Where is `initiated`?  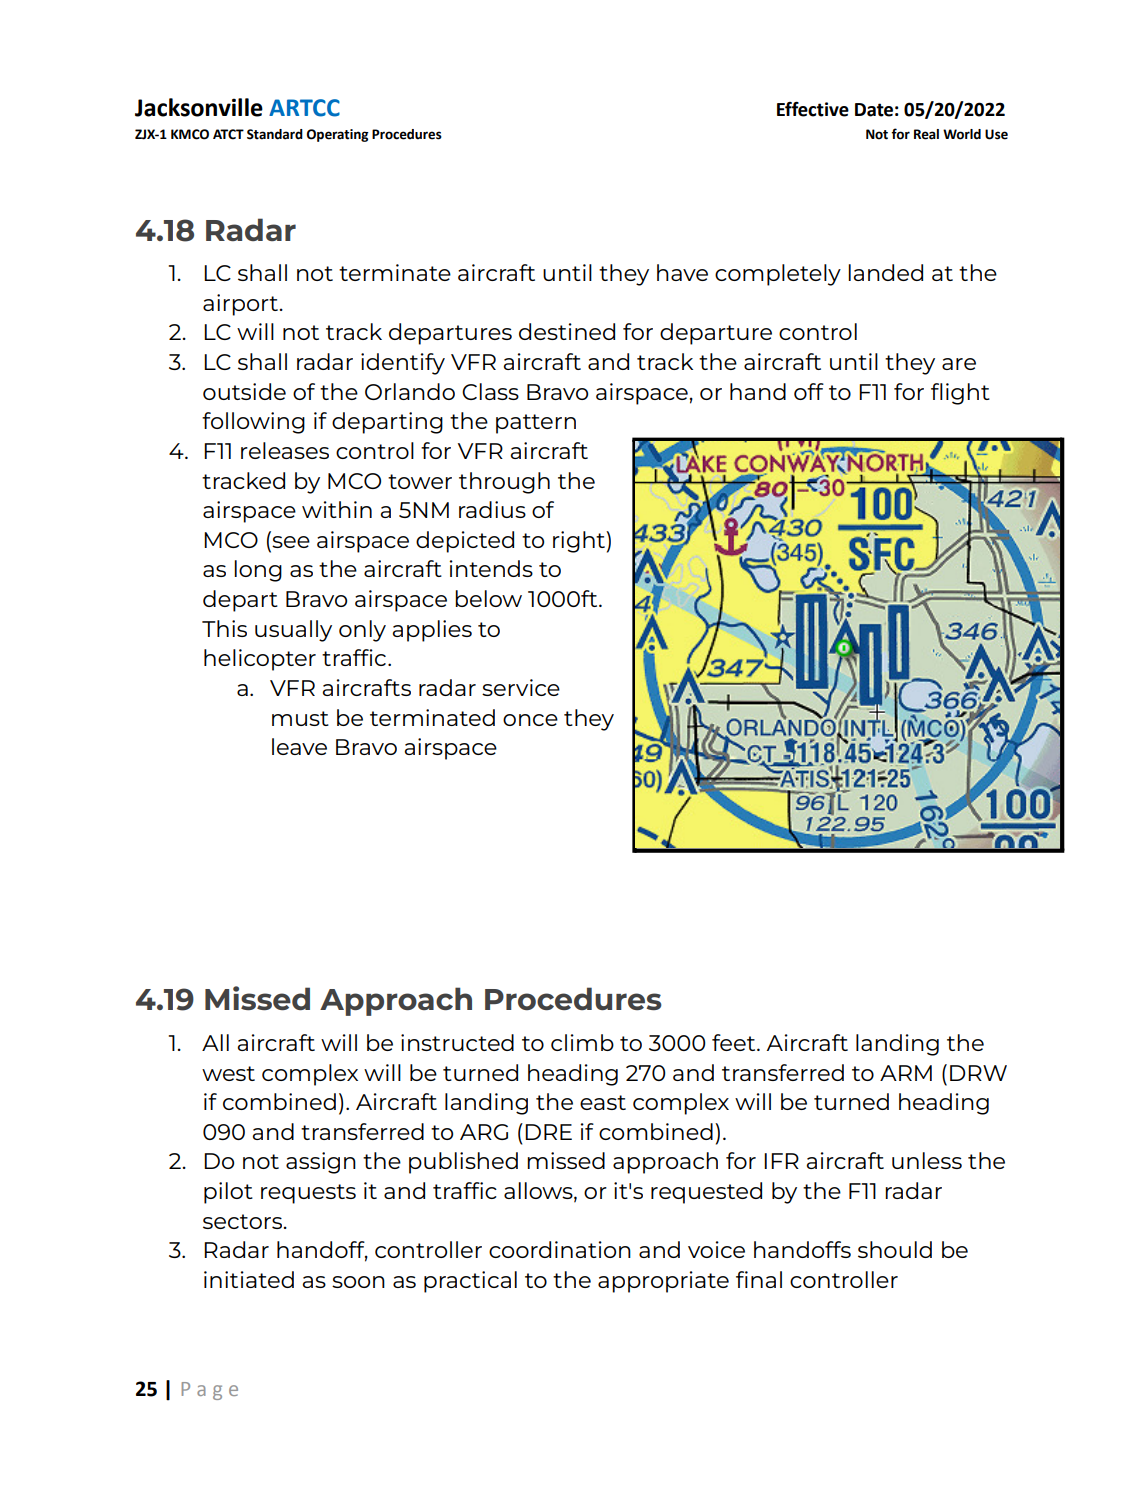 initiated is located at coordinates (249, 1279).
